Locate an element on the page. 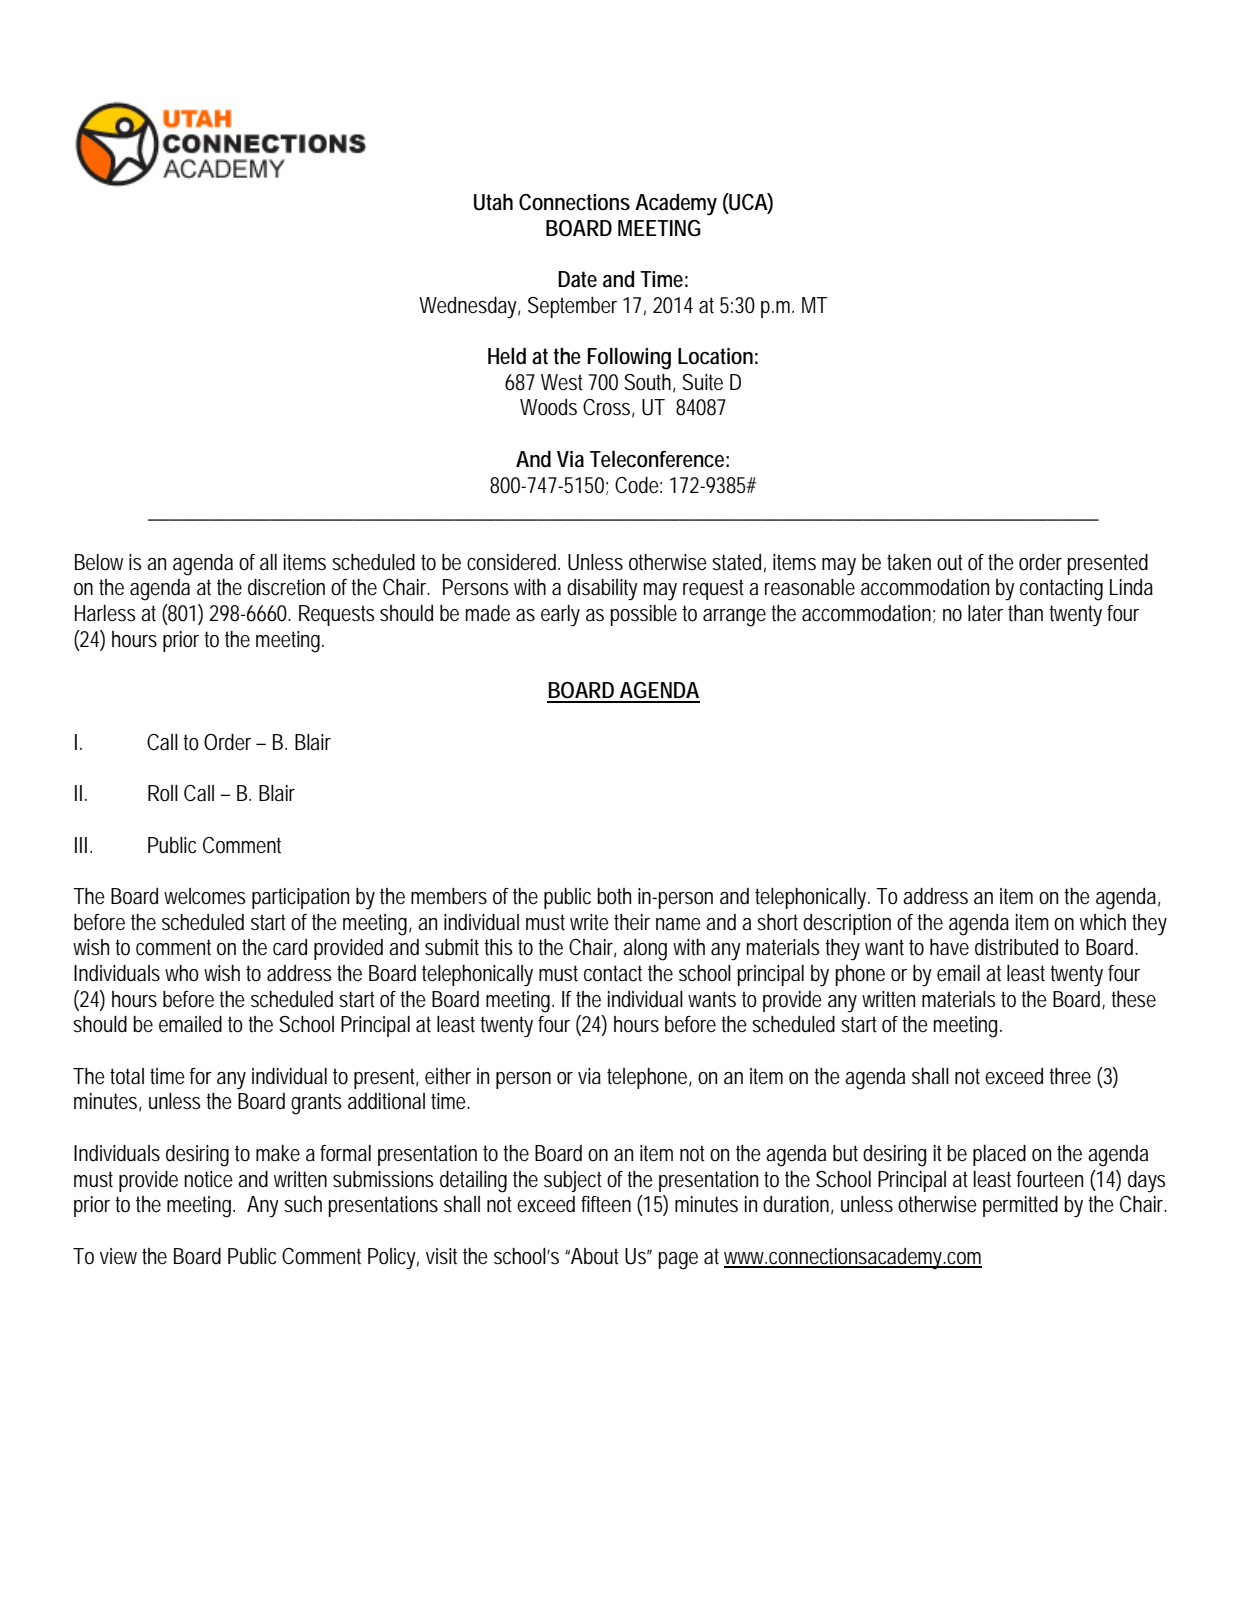  Utah is located at coordinates (493, 202).
